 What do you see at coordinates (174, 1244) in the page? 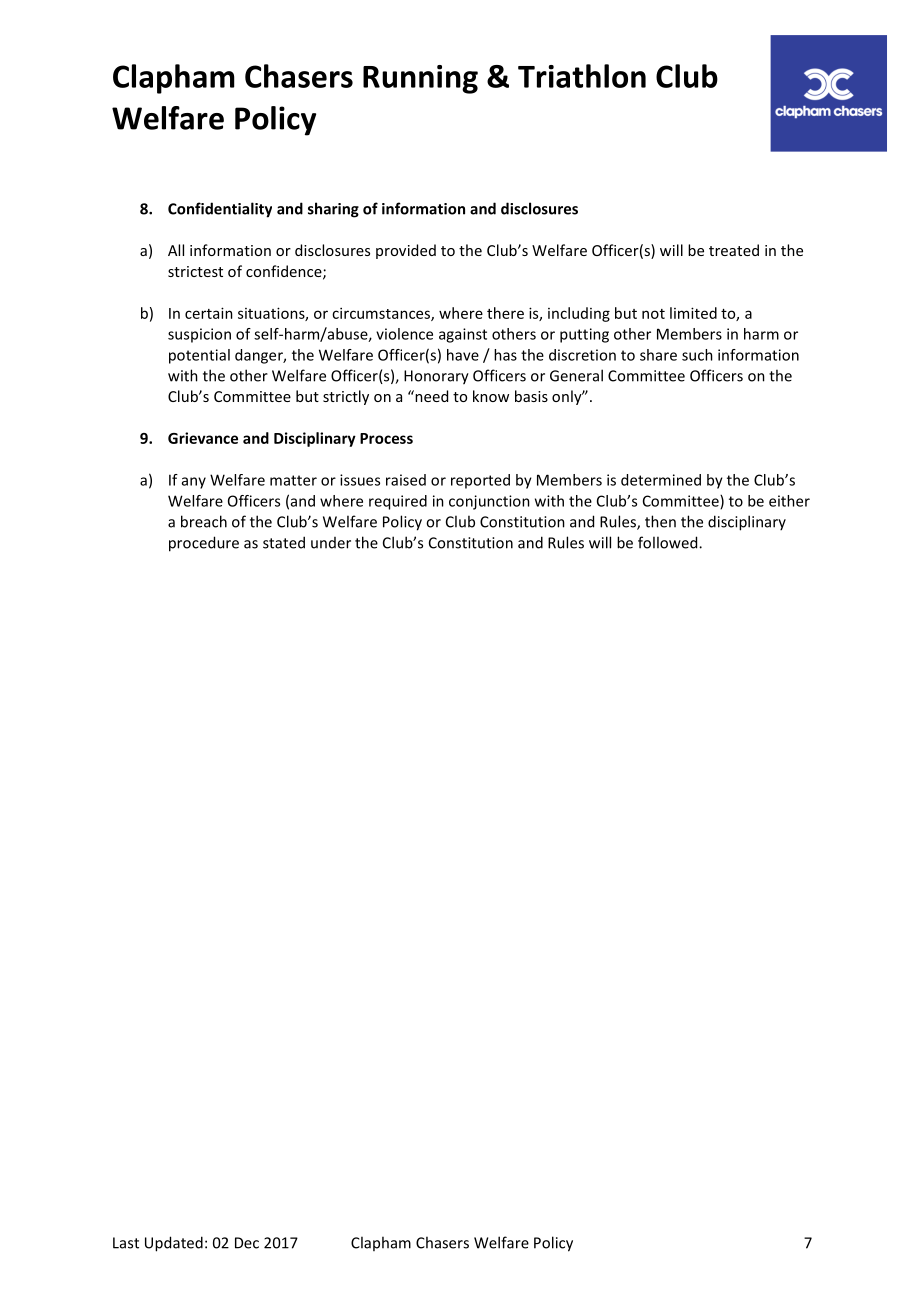
I see `Updated` at bounding box center [174, 1244].
